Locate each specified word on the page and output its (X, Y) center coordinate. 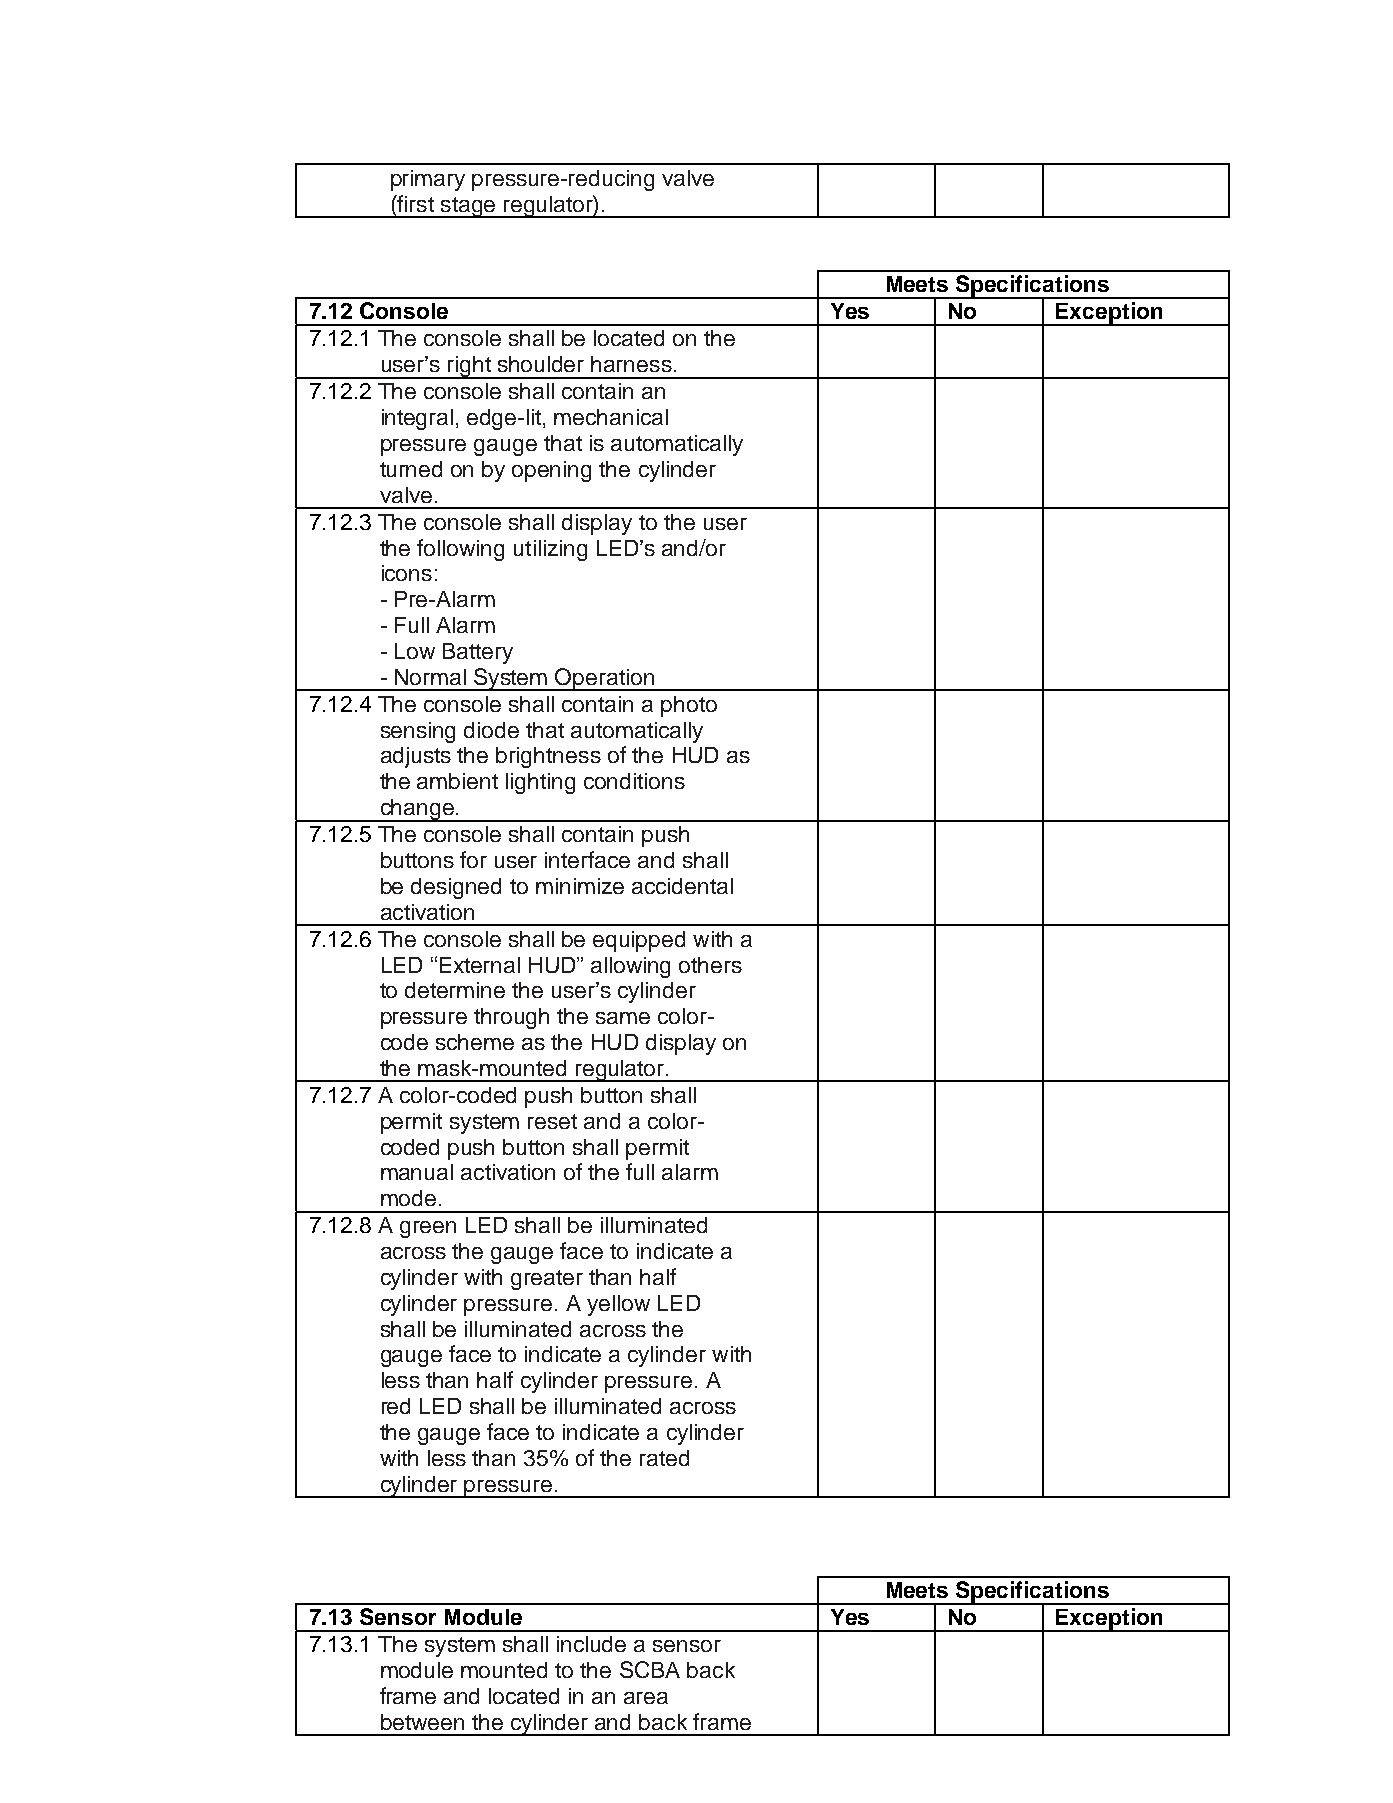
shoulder (541, 364)
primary (428, 180)
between (422, 1722)
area (646, 1698)
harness (631, 364)
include (591, 1644)
